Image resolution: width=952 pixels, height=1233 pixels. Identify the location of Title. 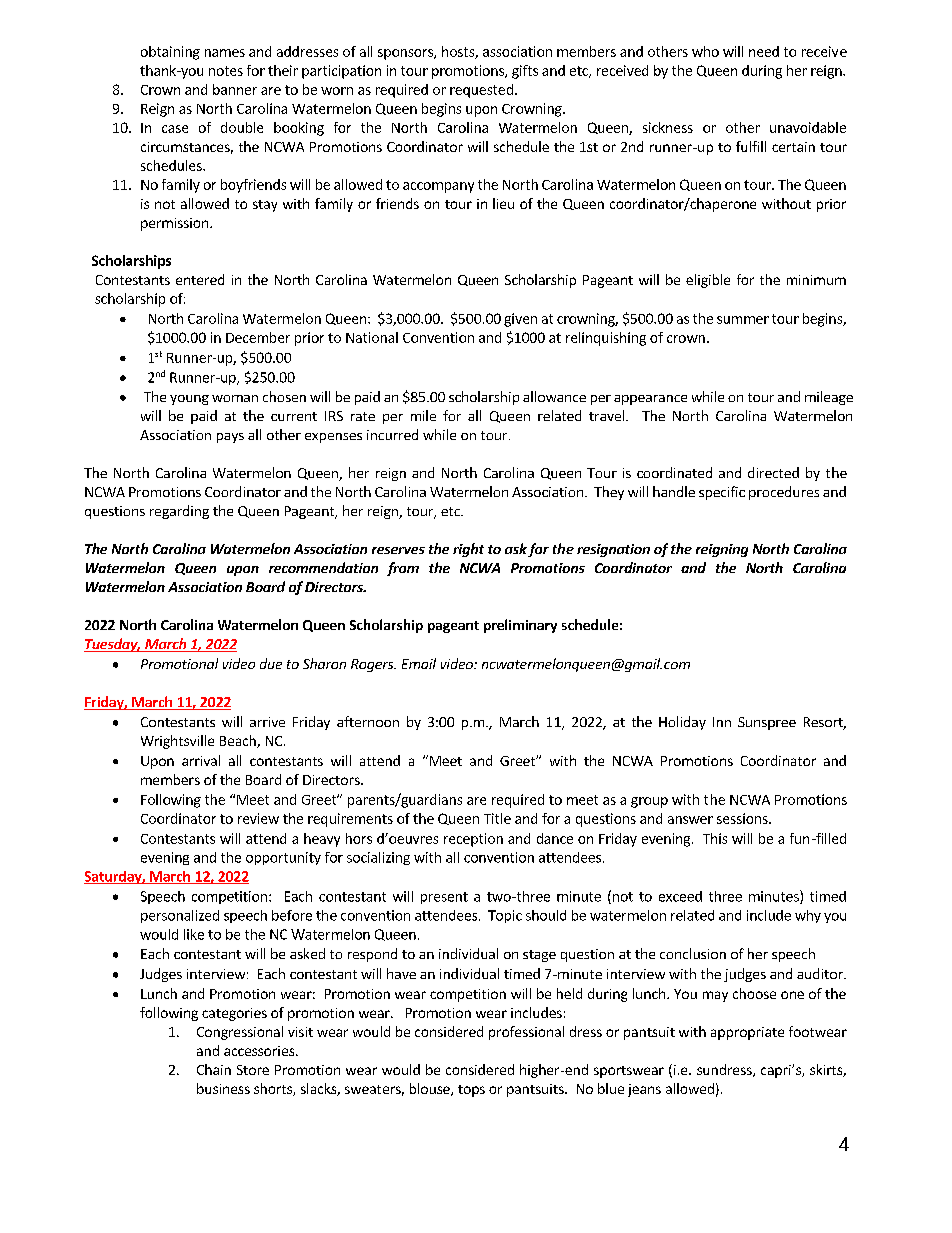
(497, 818).
